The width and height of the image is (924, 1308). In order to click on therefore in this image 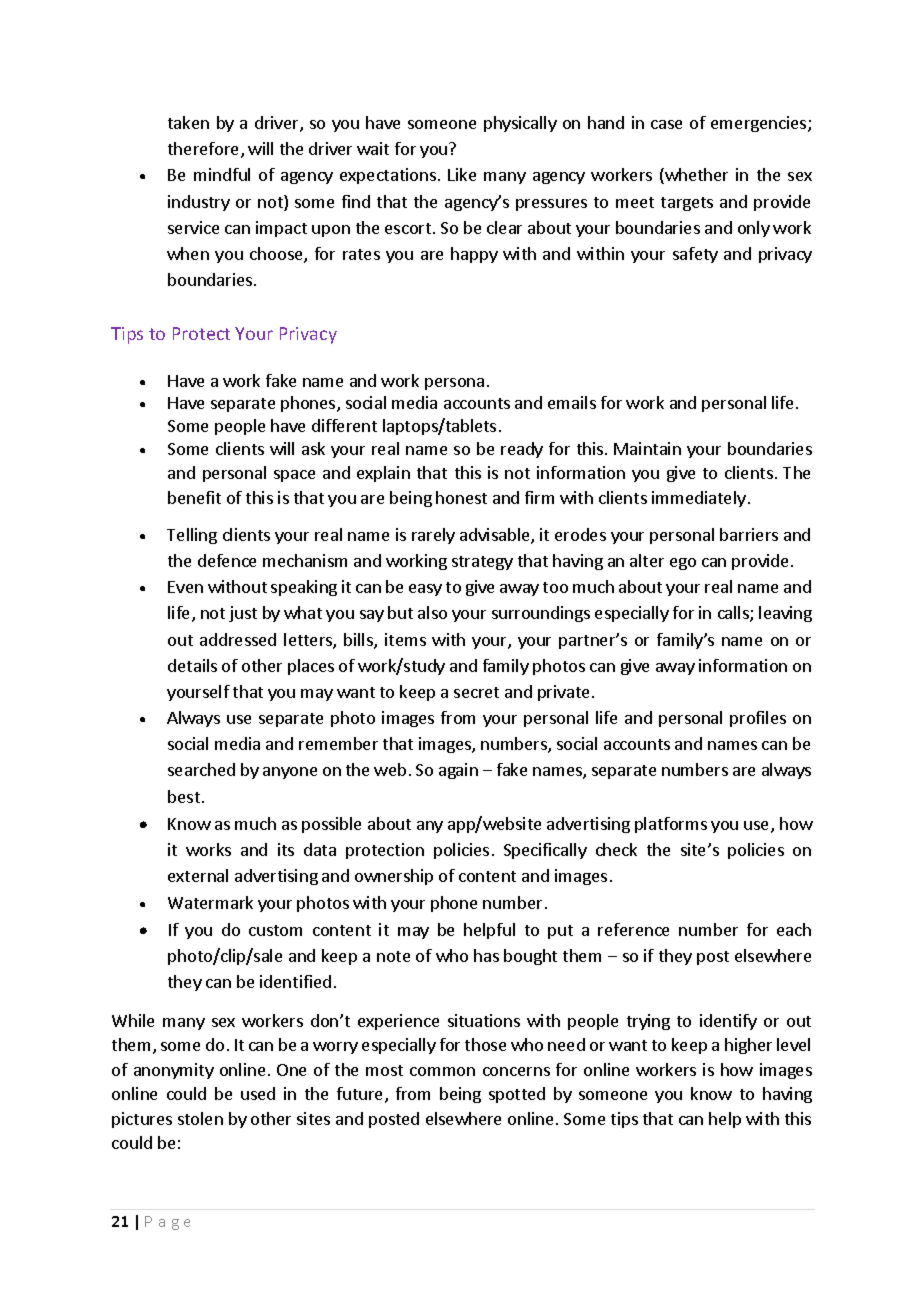, I will do `click(205, 150)`.
